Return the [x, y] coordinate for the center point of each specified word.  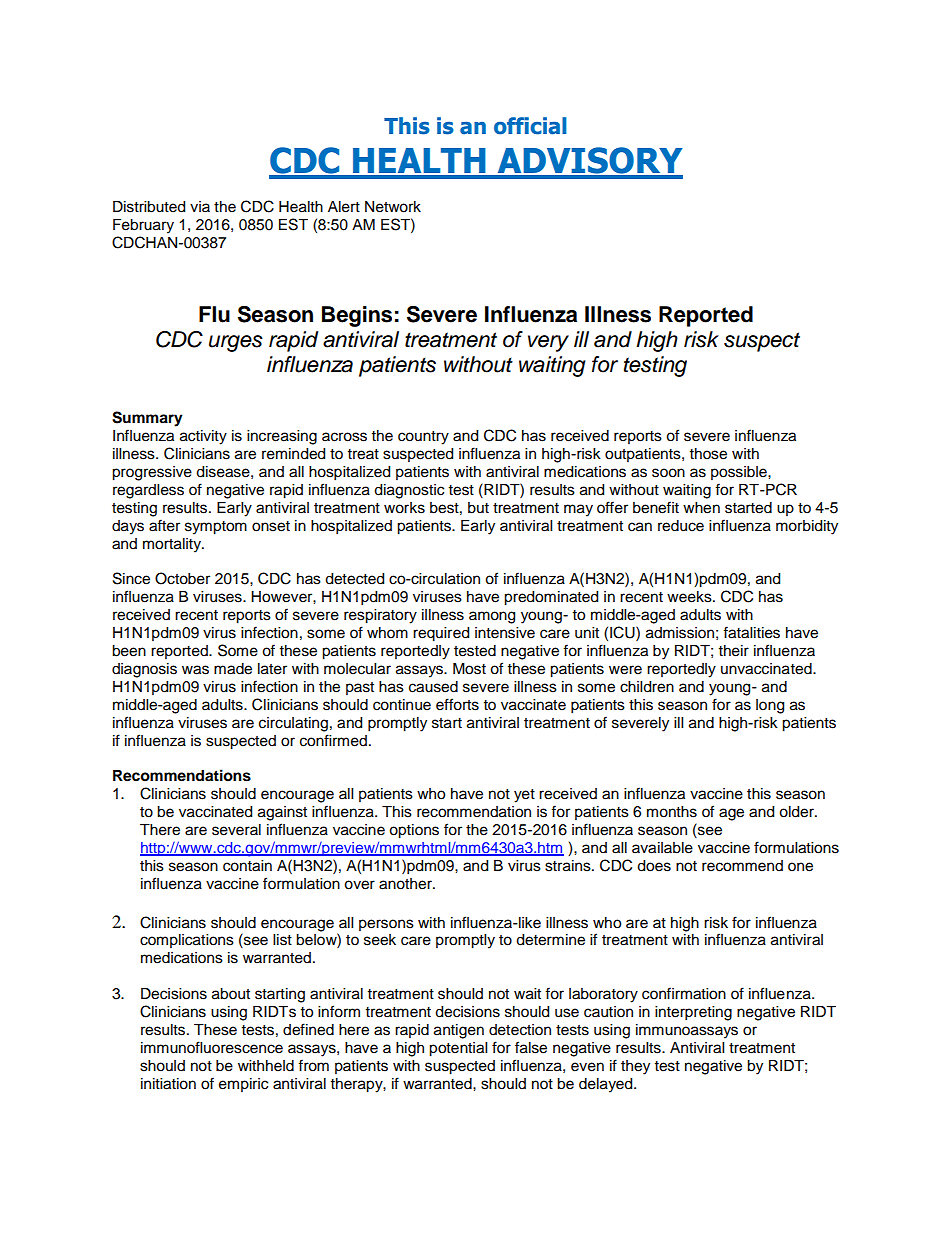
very [548, 343]
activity [203, 437]
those [708, 454]
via [200, 206]
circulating [293, 724]
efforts [457, 704]
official [530, 126]
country [423, 438]
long [770, 706]
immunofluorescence [212, 1047]
